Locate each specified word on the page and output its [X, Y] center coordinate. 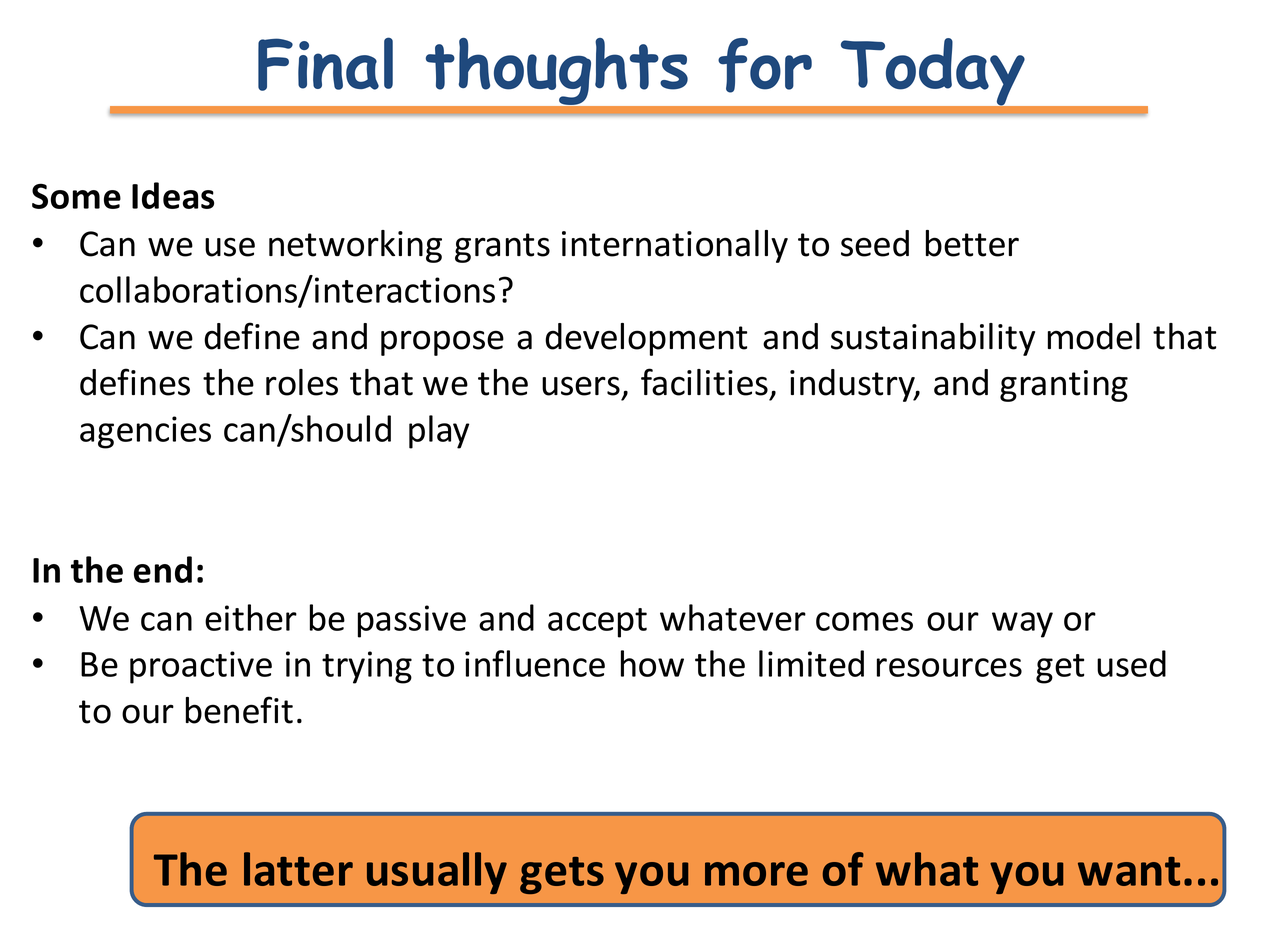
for [765, 65]
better [972, 243]
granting [1064, 386]
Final [325, 64]
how [652, 663]
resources [949, 667]
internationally [675, 246]
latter [298, 869]
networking [355, 246]
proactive [201, 667]
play [439, 432]
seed [875, 243]
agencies [145, 432]
